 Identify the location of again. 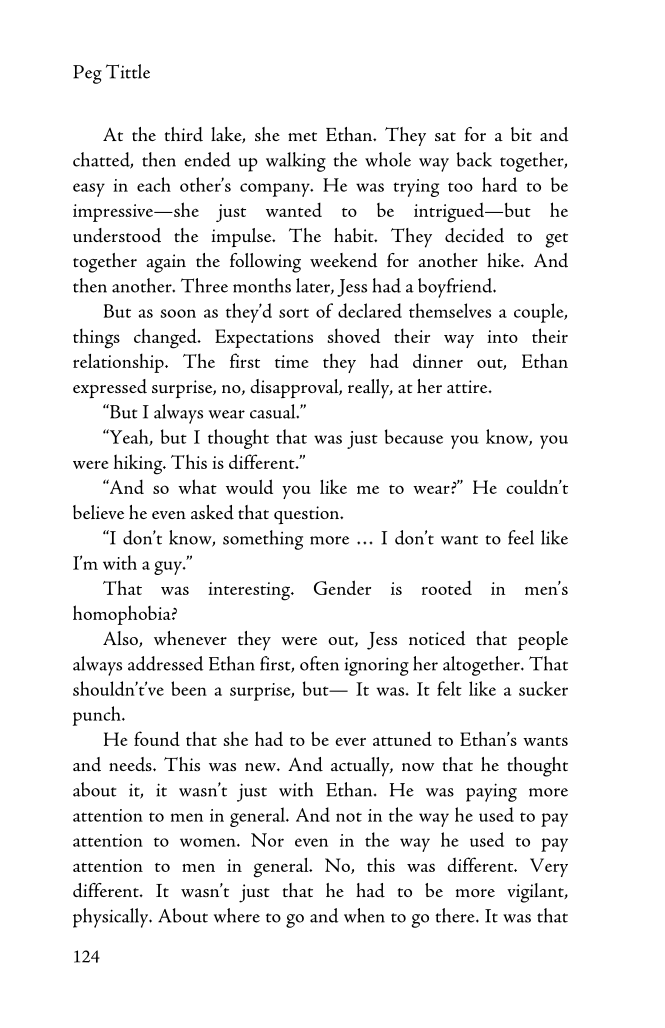
(166, 263).
